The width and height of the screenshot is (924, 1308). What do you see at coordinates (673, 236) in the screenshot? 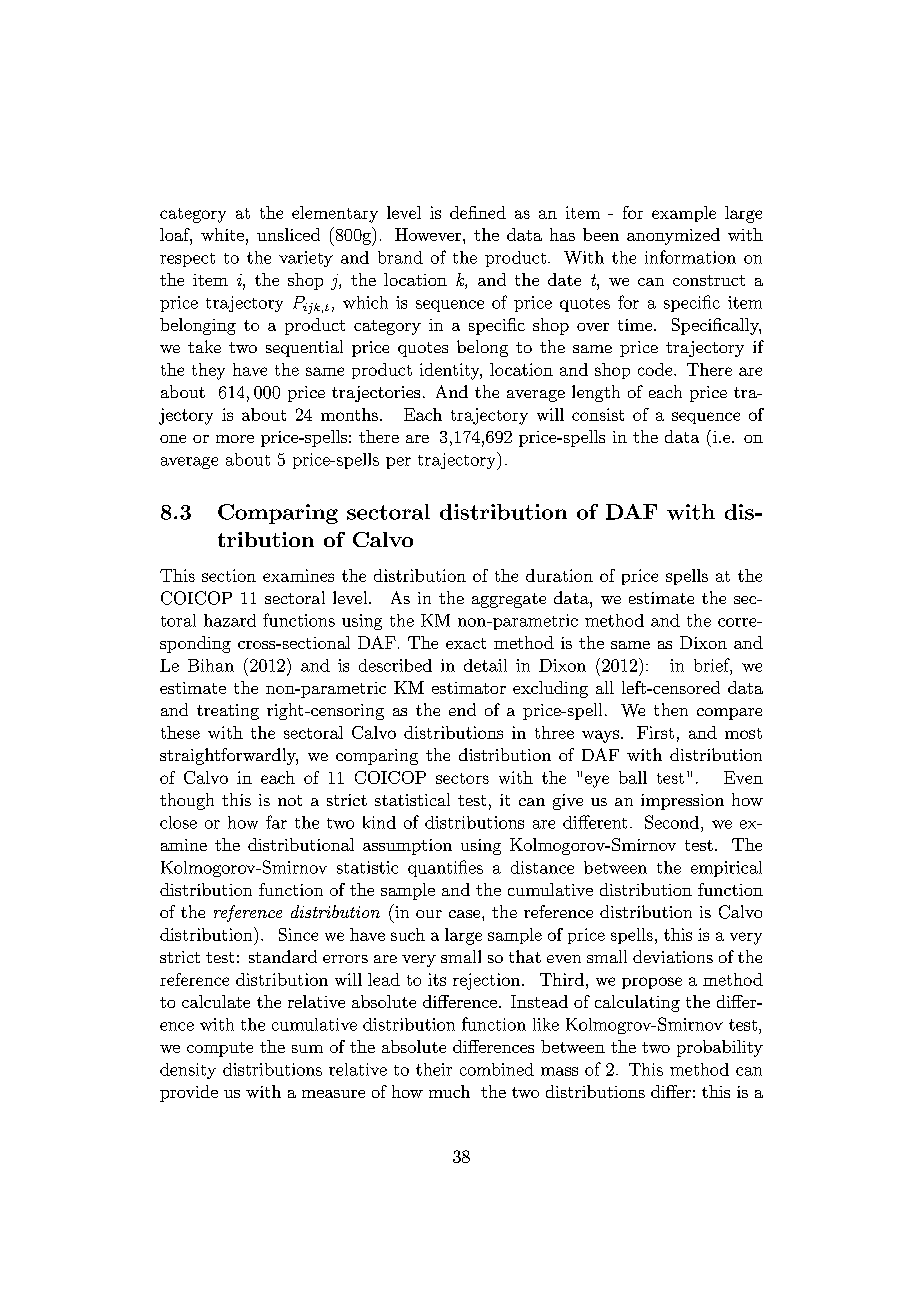
I see `anonymized` at bounding box center [673, 236].
